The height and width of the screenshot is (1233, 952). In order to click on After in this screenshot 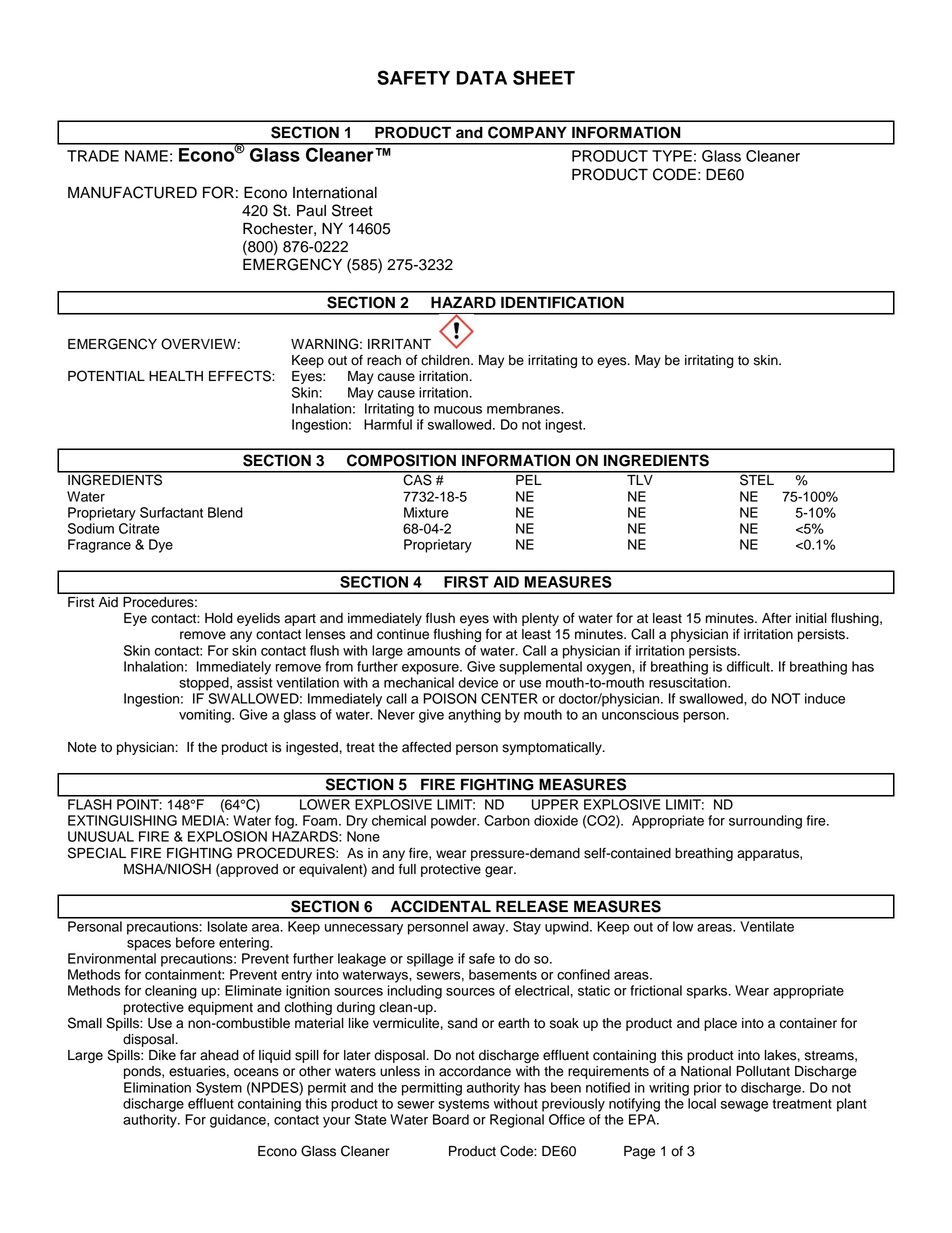, I will do `click(776, 618)`.
